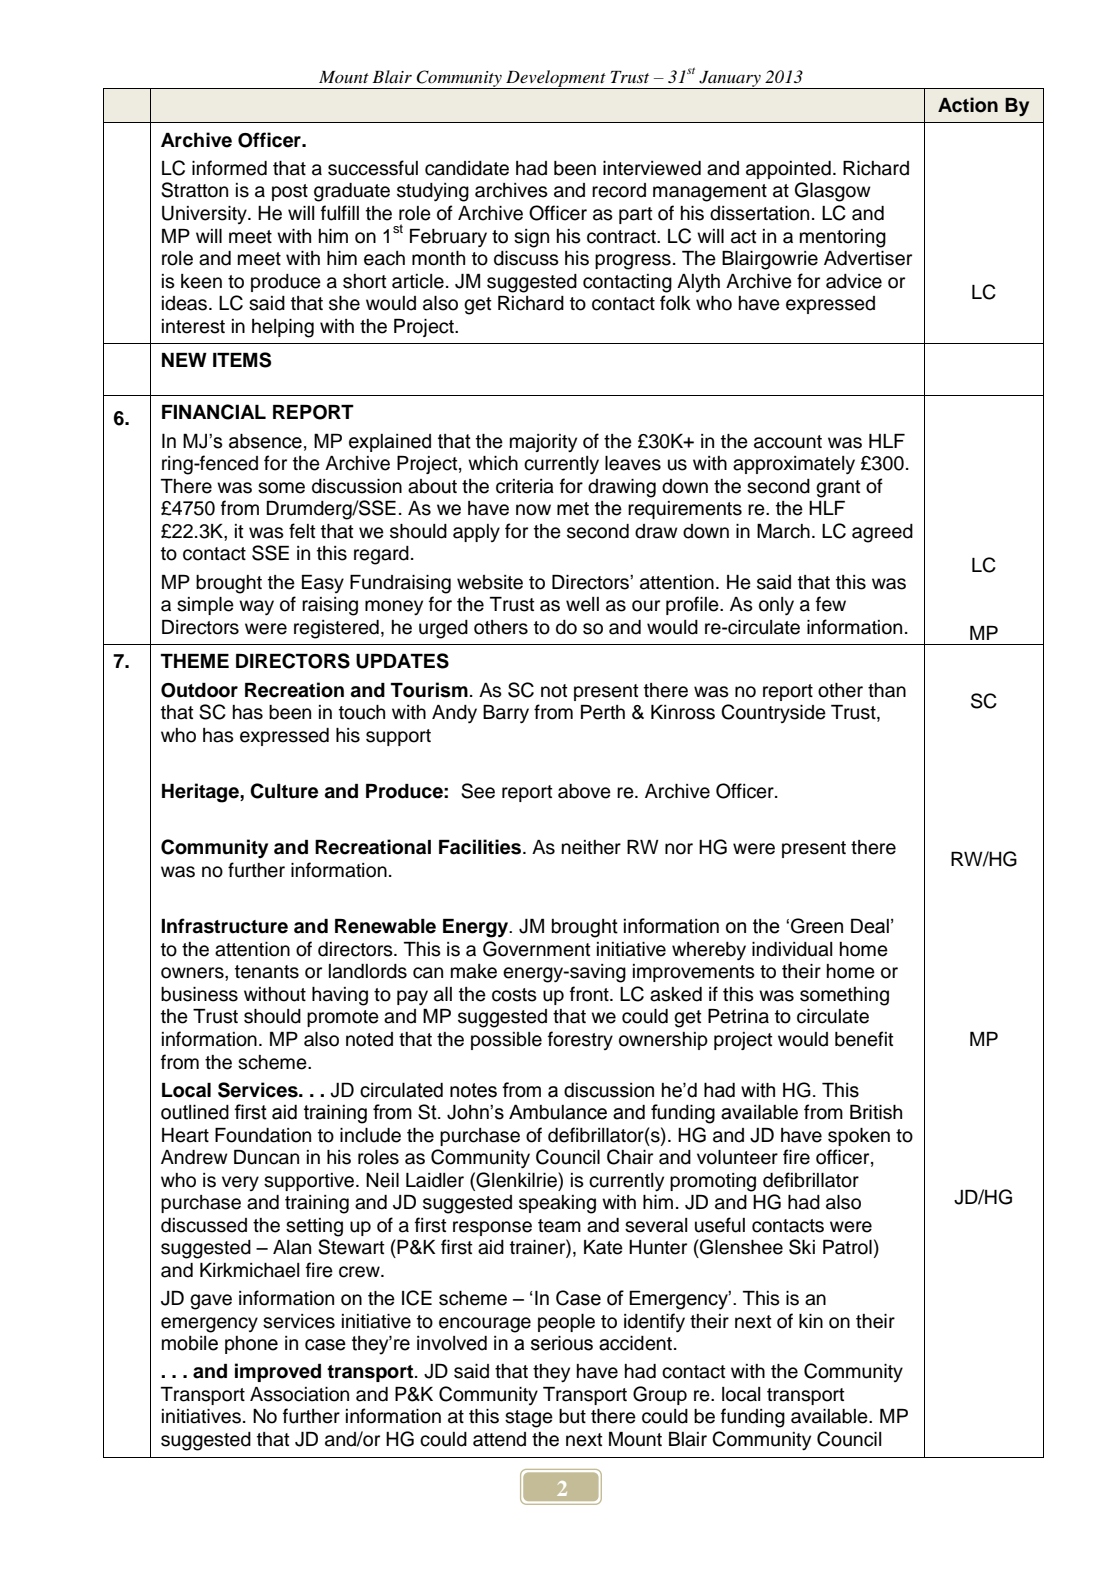 Image resolution: width=1112 pixels, height=1572 pixels. I want to click on but, so click(572, 1416).
